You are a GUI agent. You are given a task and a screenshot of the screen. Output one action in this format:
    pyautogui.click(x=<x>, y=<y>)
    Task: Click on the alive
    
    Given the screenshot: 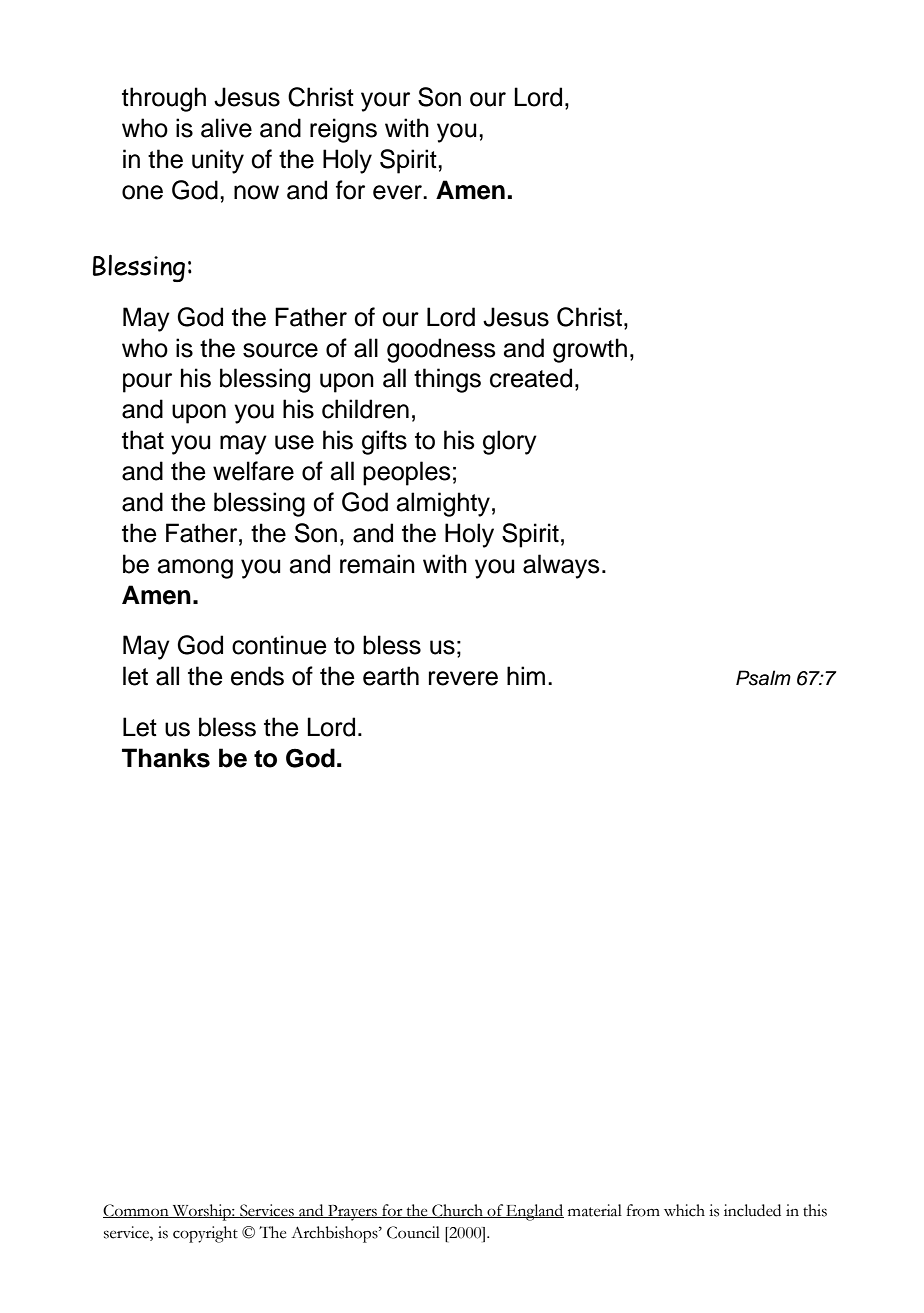 What is the action you would take?
    pyautogui.click(x=226, y=128)
